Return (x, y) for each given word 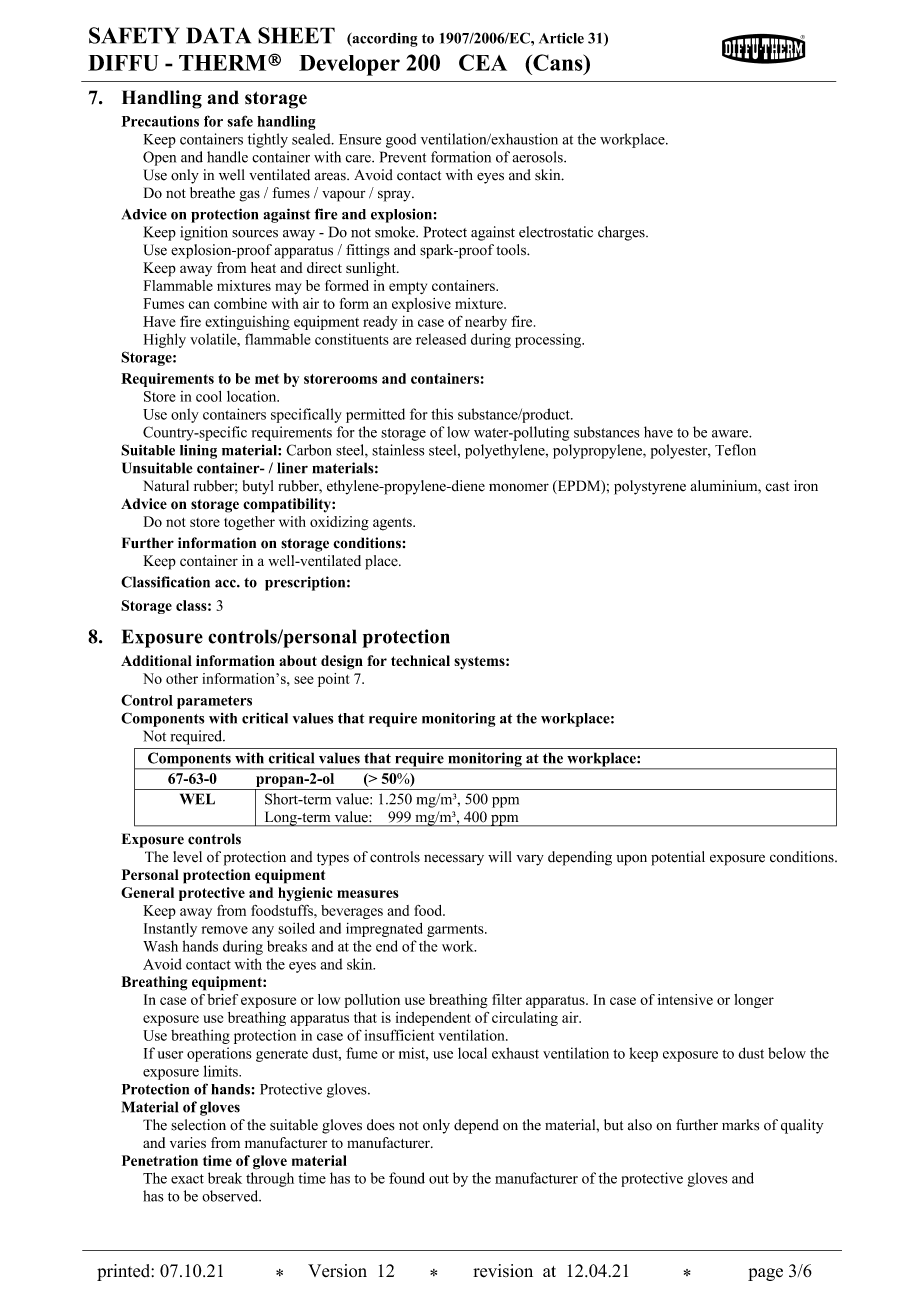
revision (503, 1271)
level (187, 857)
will (500, 856)
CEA (483, 62)
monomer (519, 487)
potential (678, 858)
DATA (218, 35)
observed (231, 1196)
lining (198, 451)
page (765, 1274)
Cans (558, 62)
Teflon (735, 450)
